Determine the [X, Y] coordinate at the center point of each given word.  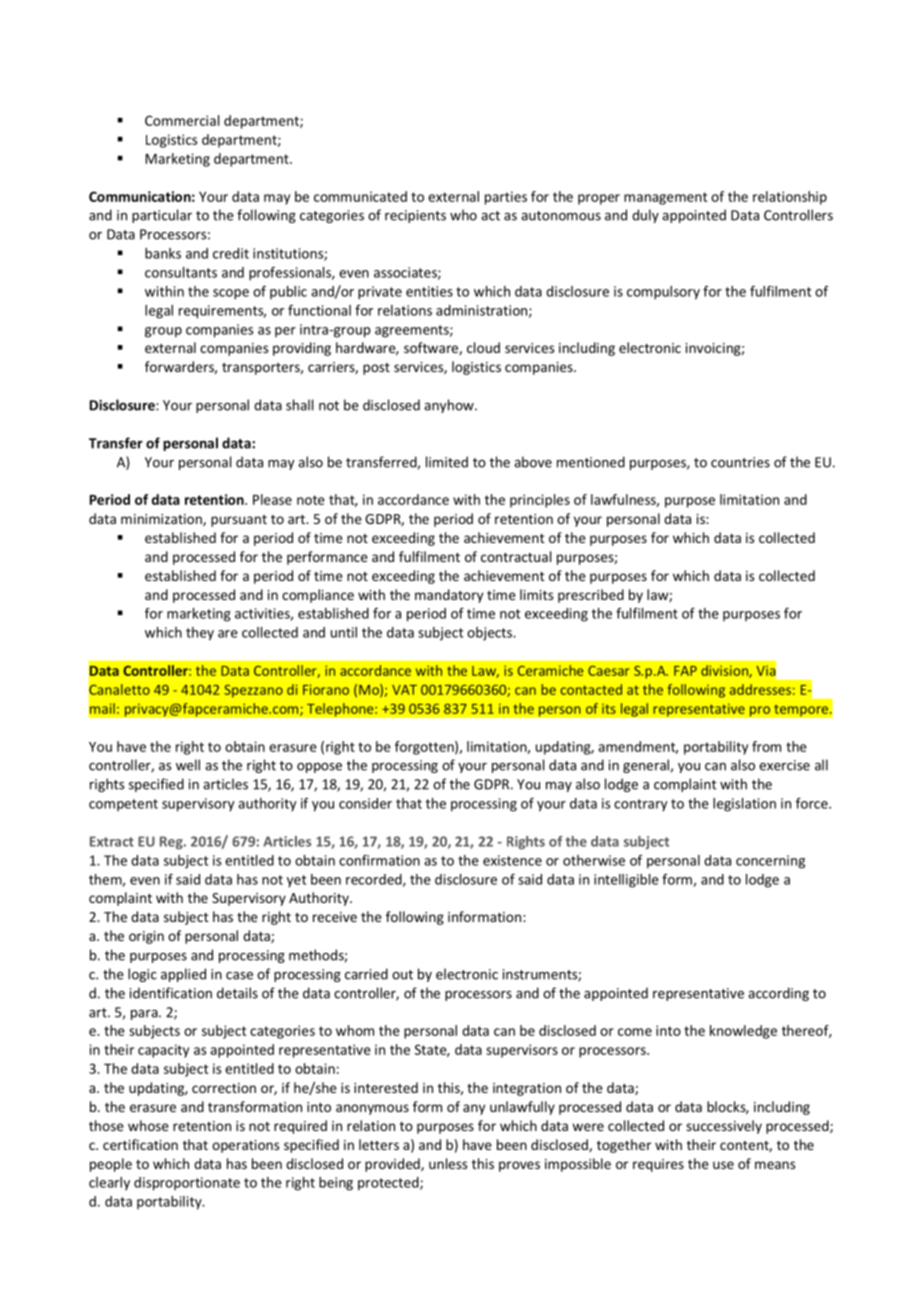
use [723, 1165]
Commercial [182, 120]
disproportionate [187, 1184]
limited [447, 462]
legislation [744, 805]
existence [512, 860]
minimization [162, 520]
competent [123, 805]
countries [740, 462]
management [665, 198]
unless [448, 1163]
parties [506, 198]
